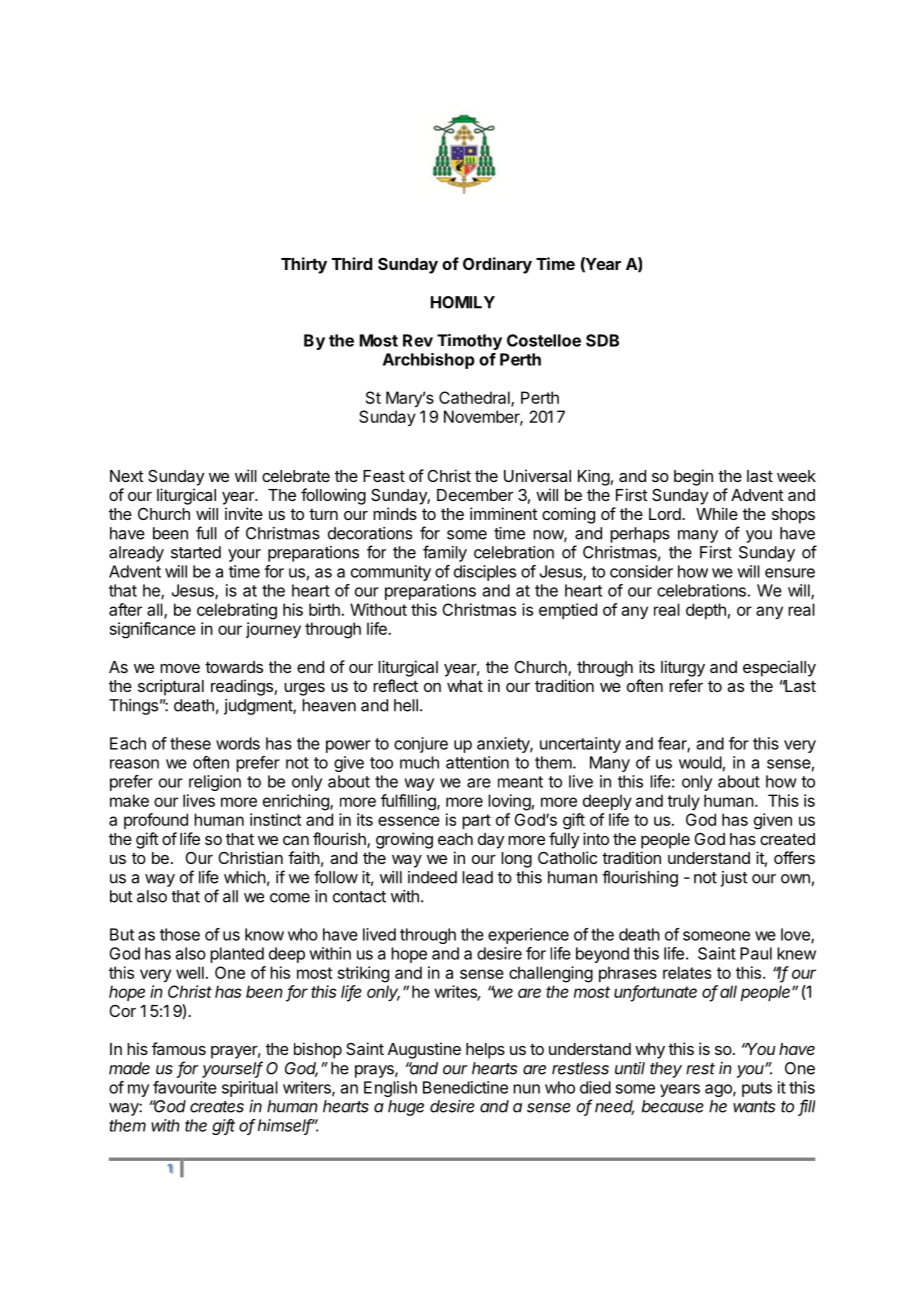  I want to click on While, so click(717, 513).
